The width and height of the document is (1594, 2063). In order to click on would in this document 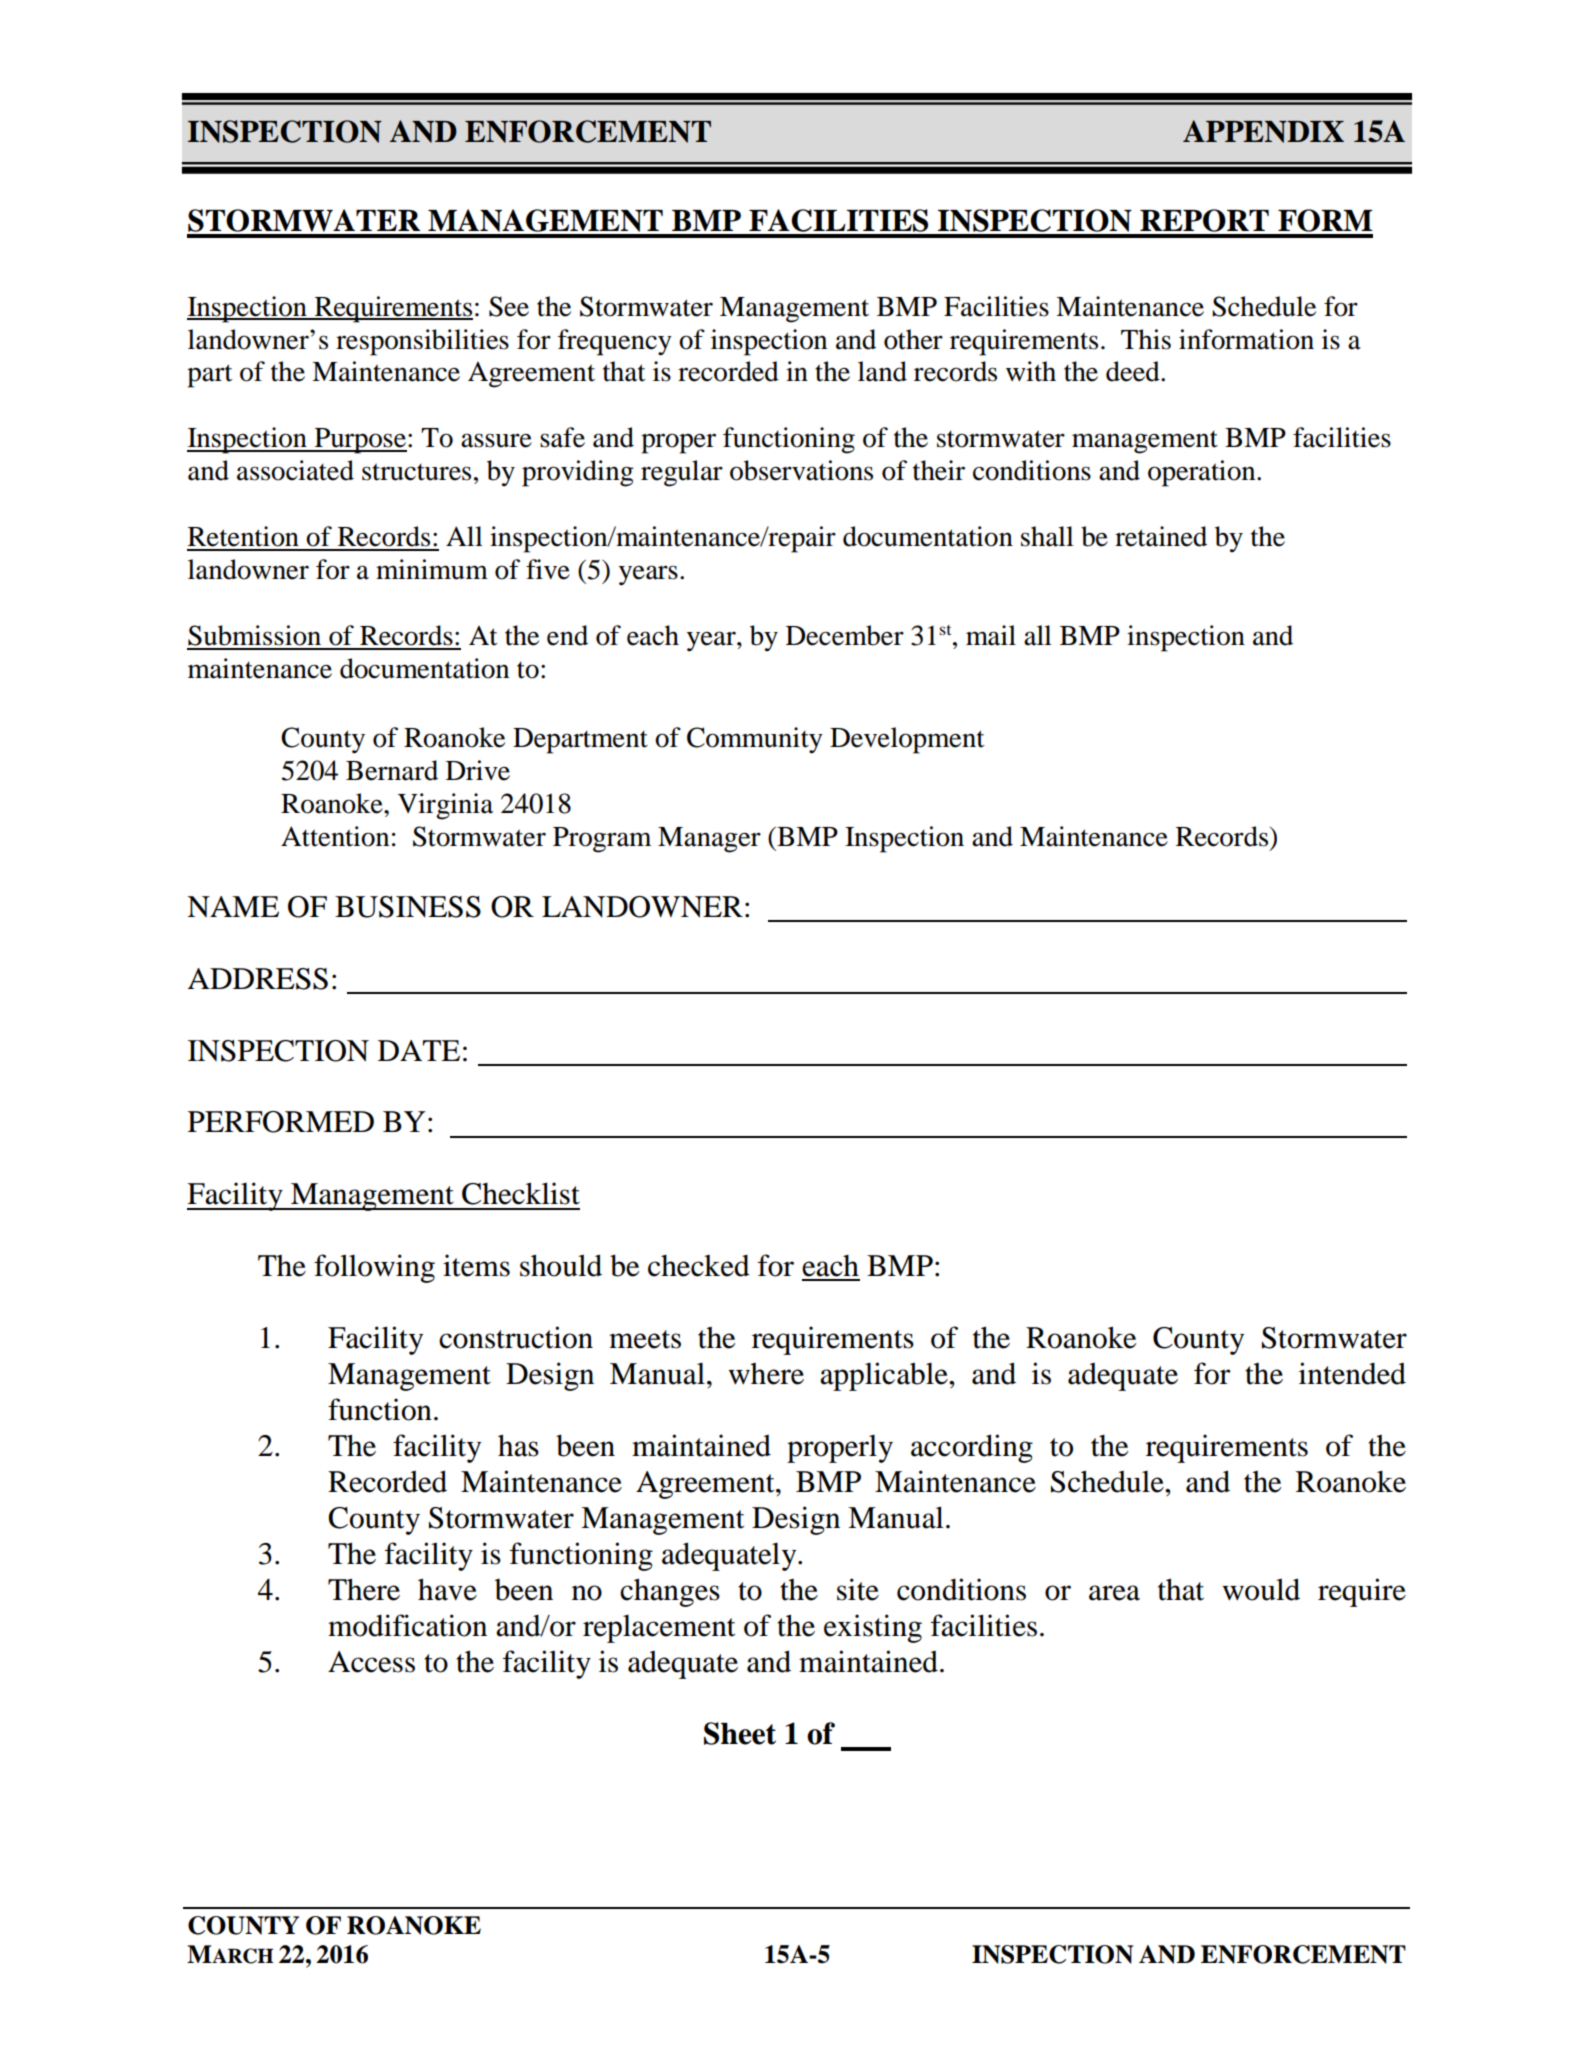, I will do `click(1261, 1589)`.
